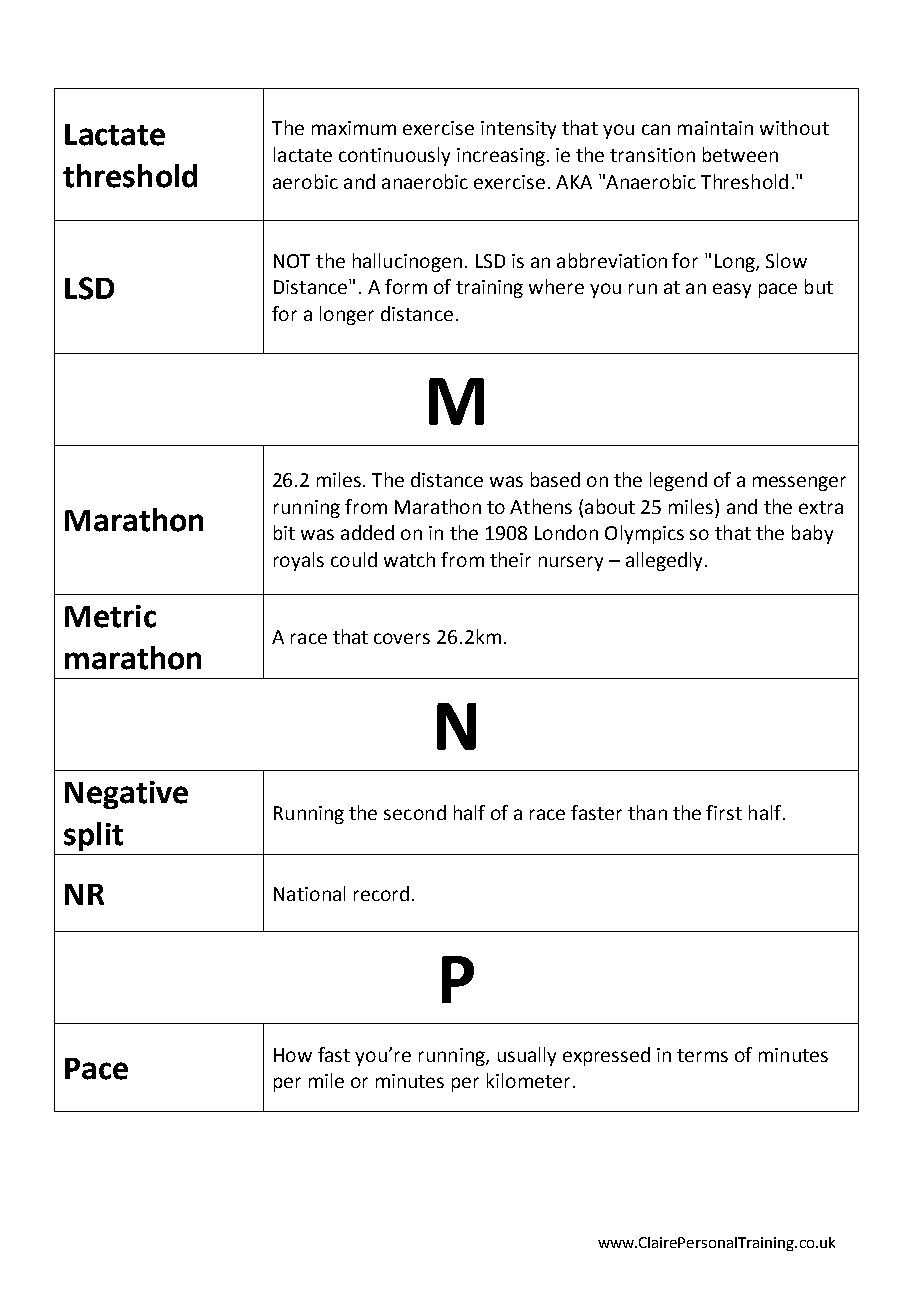 This screenshot has height=1308, width=924. Describe the element at coordinates (402, 638) in the screenshot. I see `covers` at that location.
